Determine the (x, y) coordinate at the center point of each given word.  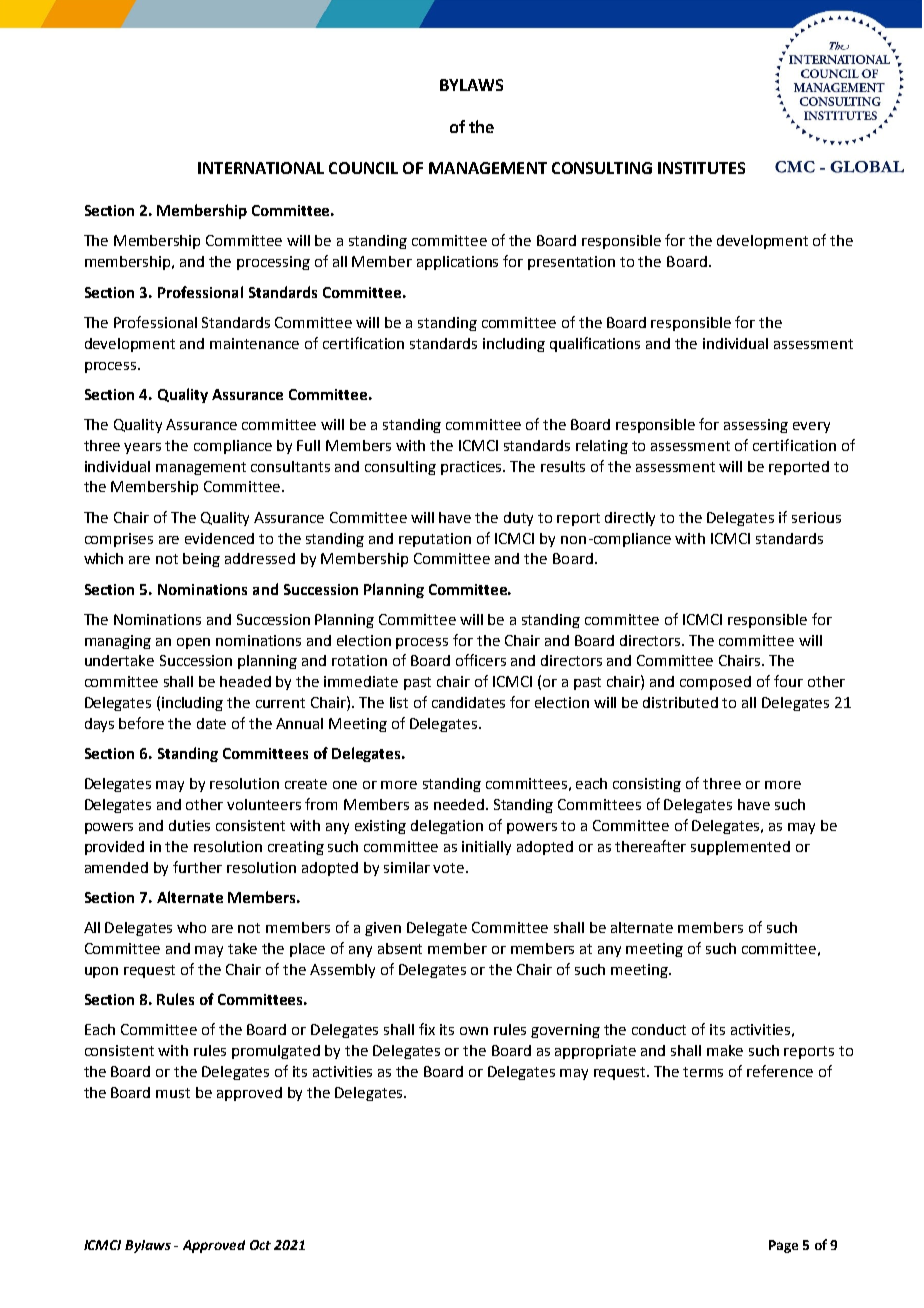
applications (457, 263)
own (474, 1031)
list (399, 702)
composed (715, 683)
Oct (260, 1245)
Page (783, 1246)
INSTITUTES (701, 168)
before (141, 723)
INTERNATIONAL (261, 168)
